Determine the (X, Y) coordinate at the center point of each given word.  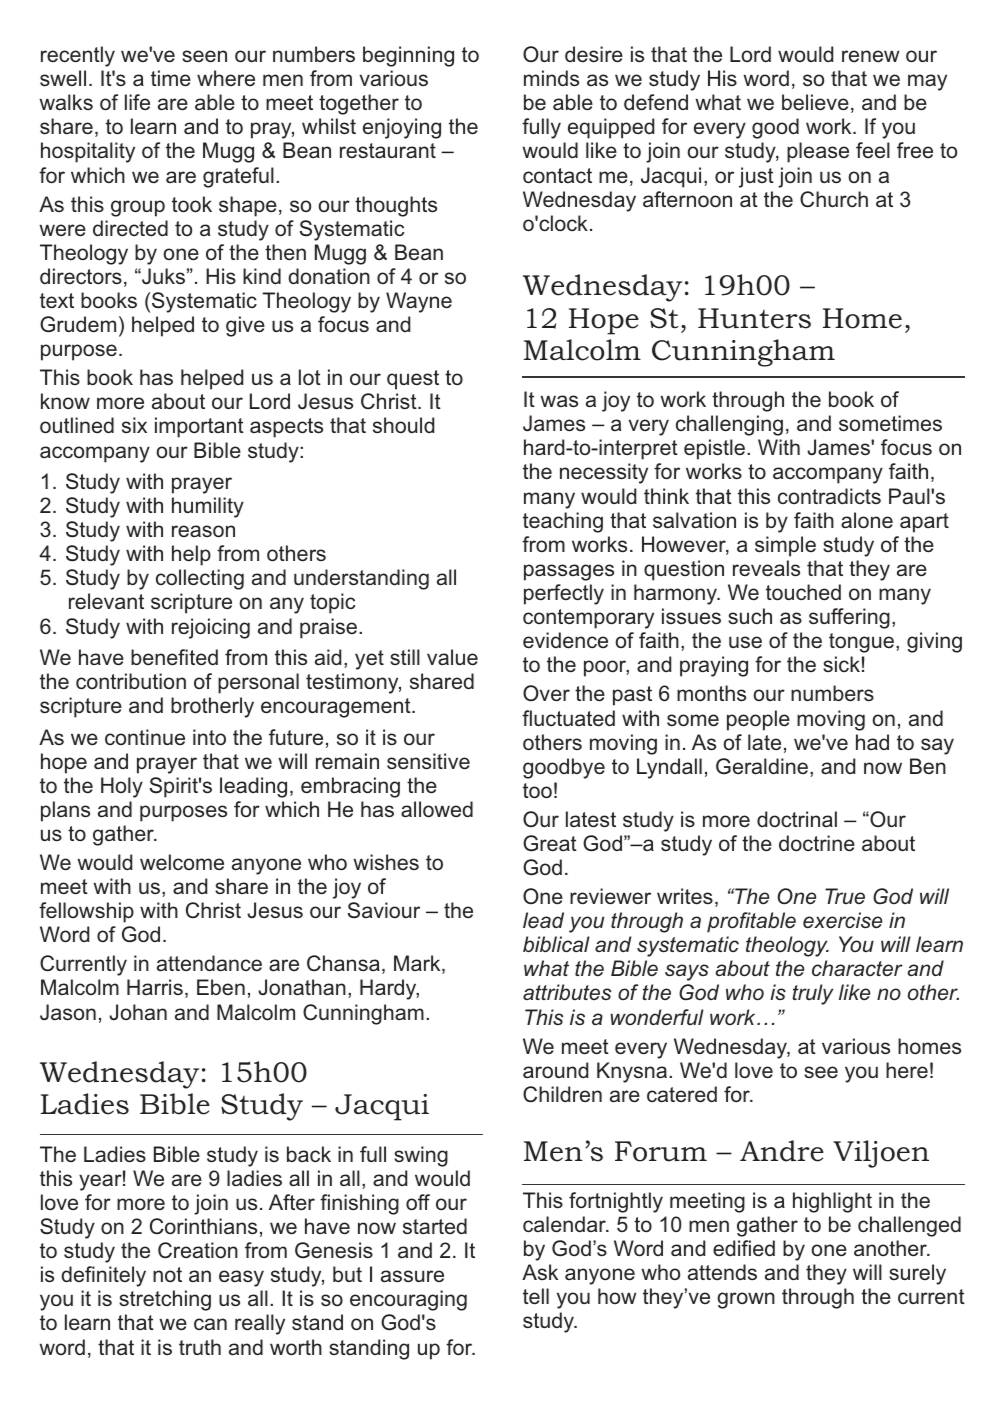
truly (813, 994)
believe (815, 102)
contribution (131, 681)
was (559, 401)
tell (536, 1296)
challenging (729, 425)
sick (841, 664)
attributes (567, 992)
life (137, 102)
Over (546, 693)
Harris (155, 987)
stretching (165, 1300)
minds (551, 78)
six (134, 425)
